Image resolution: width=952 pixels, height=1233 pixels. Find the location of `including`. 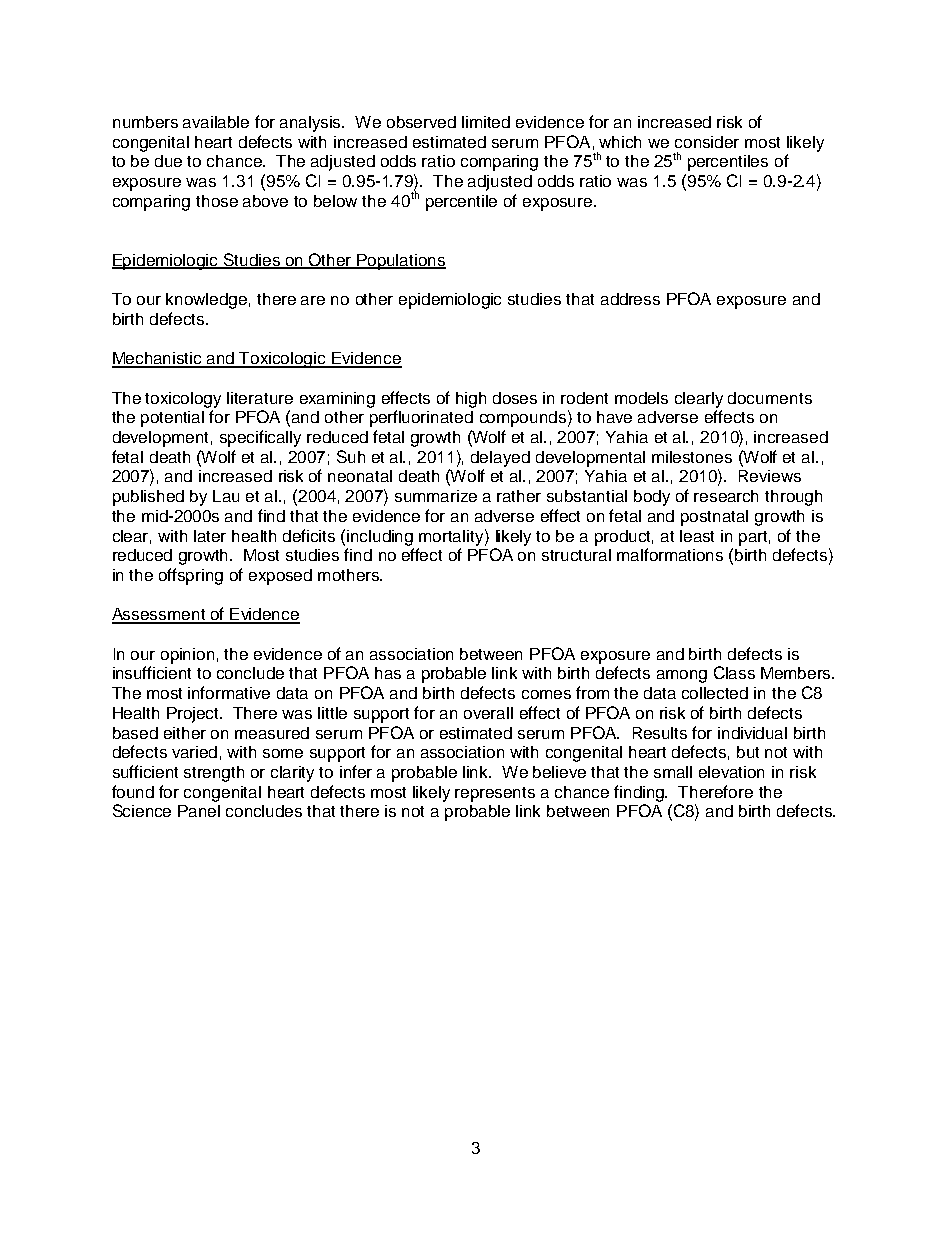

including is located at coordinates (380, 538).
